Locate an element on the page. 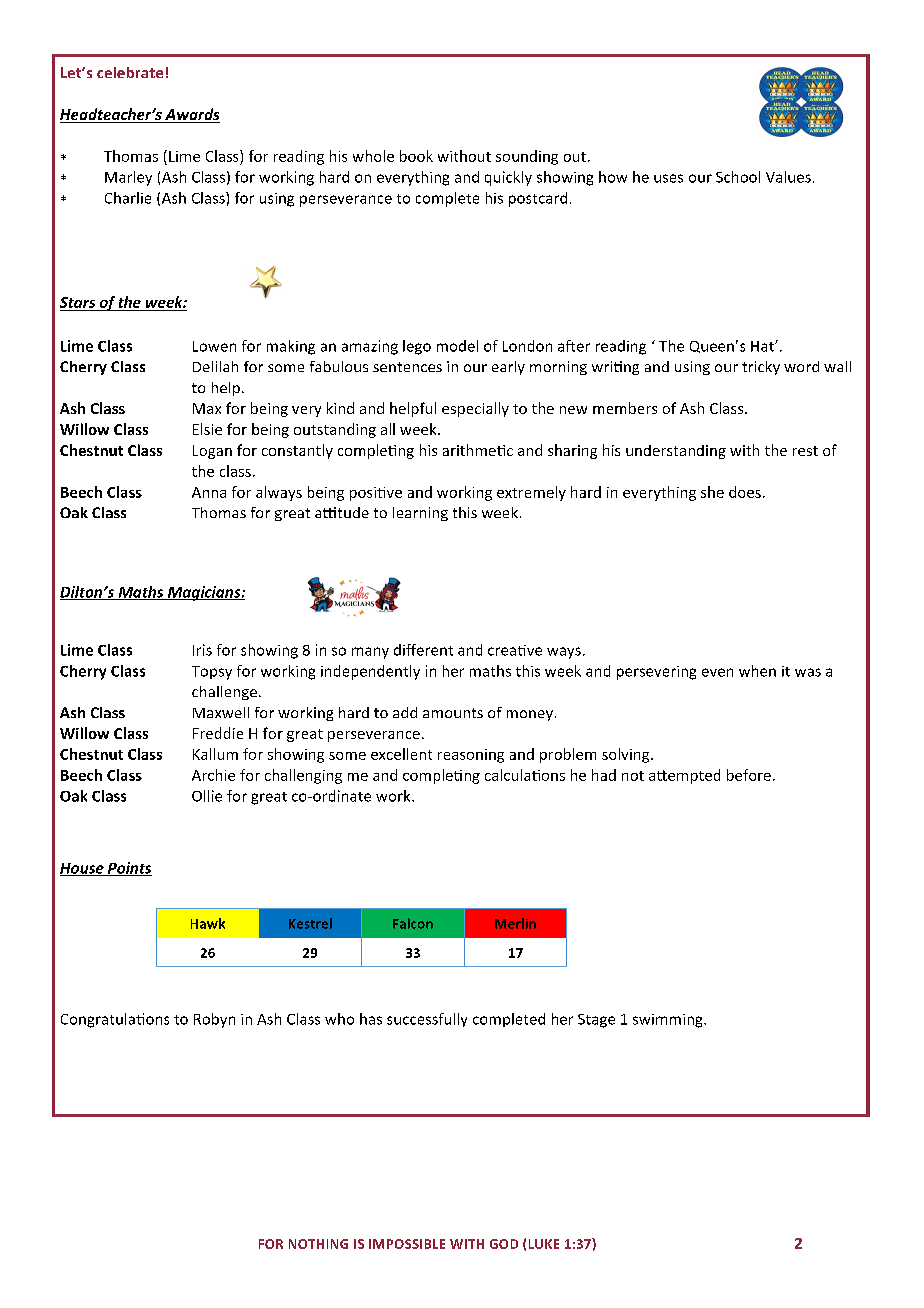  Delilah is located at coordinates (215, 366).
